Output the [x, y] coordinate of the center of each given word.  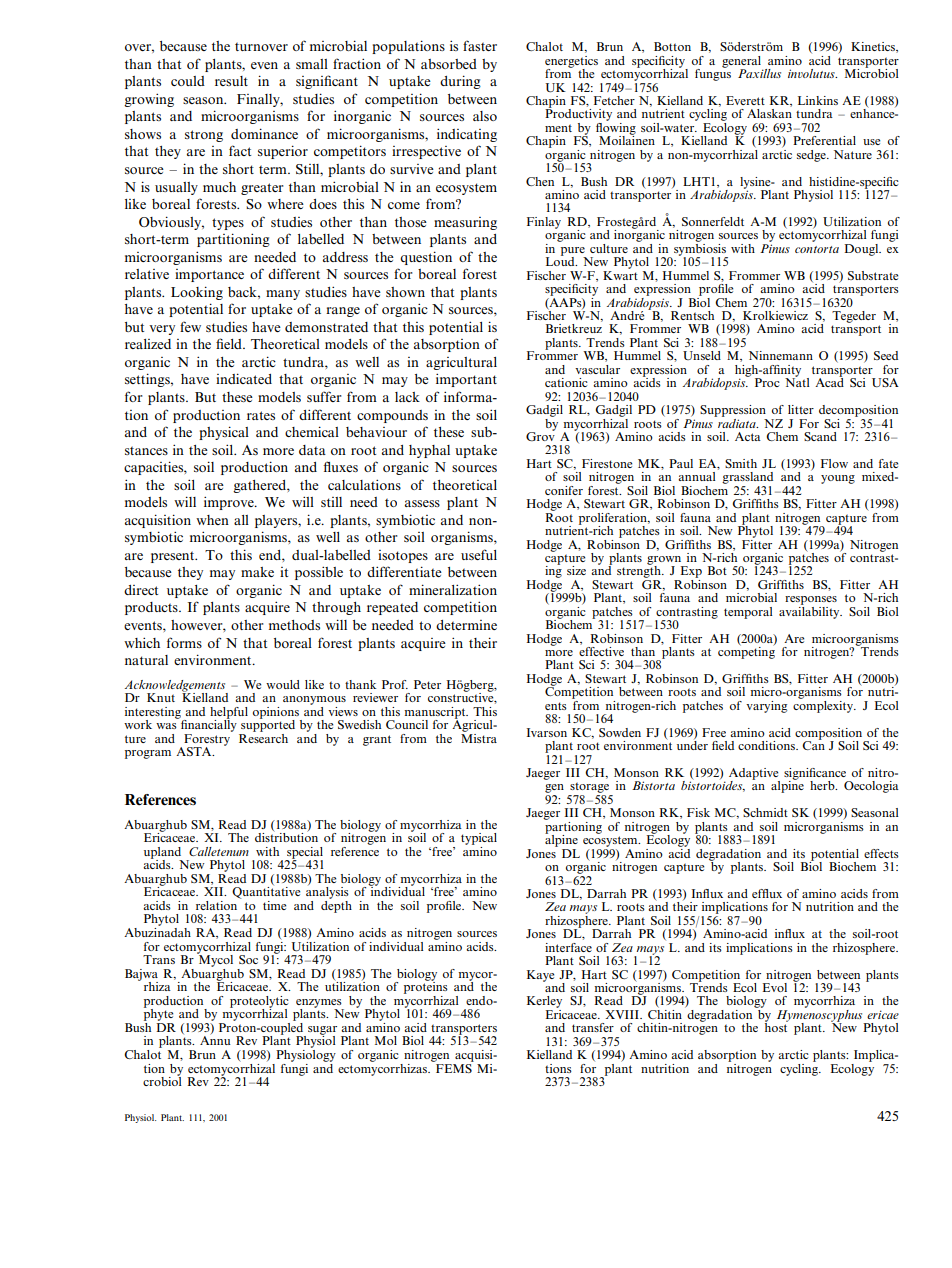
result [231, 81]
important [466, 380]
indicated [244, 378]
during [460, 82]
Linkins [818, 100]
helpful [229, 714]
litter [801, 409]
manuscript [436, 714]
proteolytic [259, 1003]
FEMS [454, 1067]
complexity [824, 705]
